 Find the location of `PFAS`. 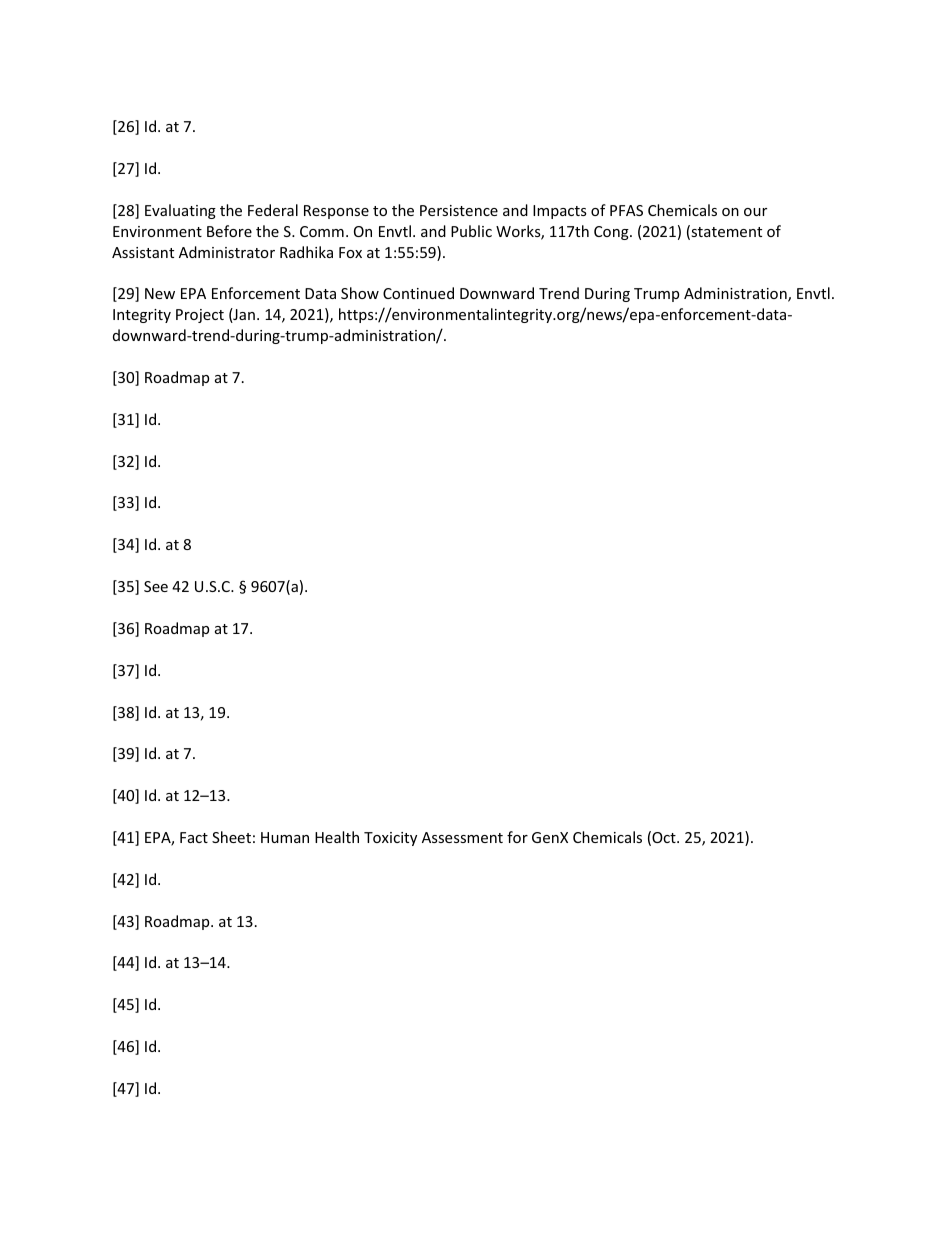

PFAS is located at coordinates (626, 210).
